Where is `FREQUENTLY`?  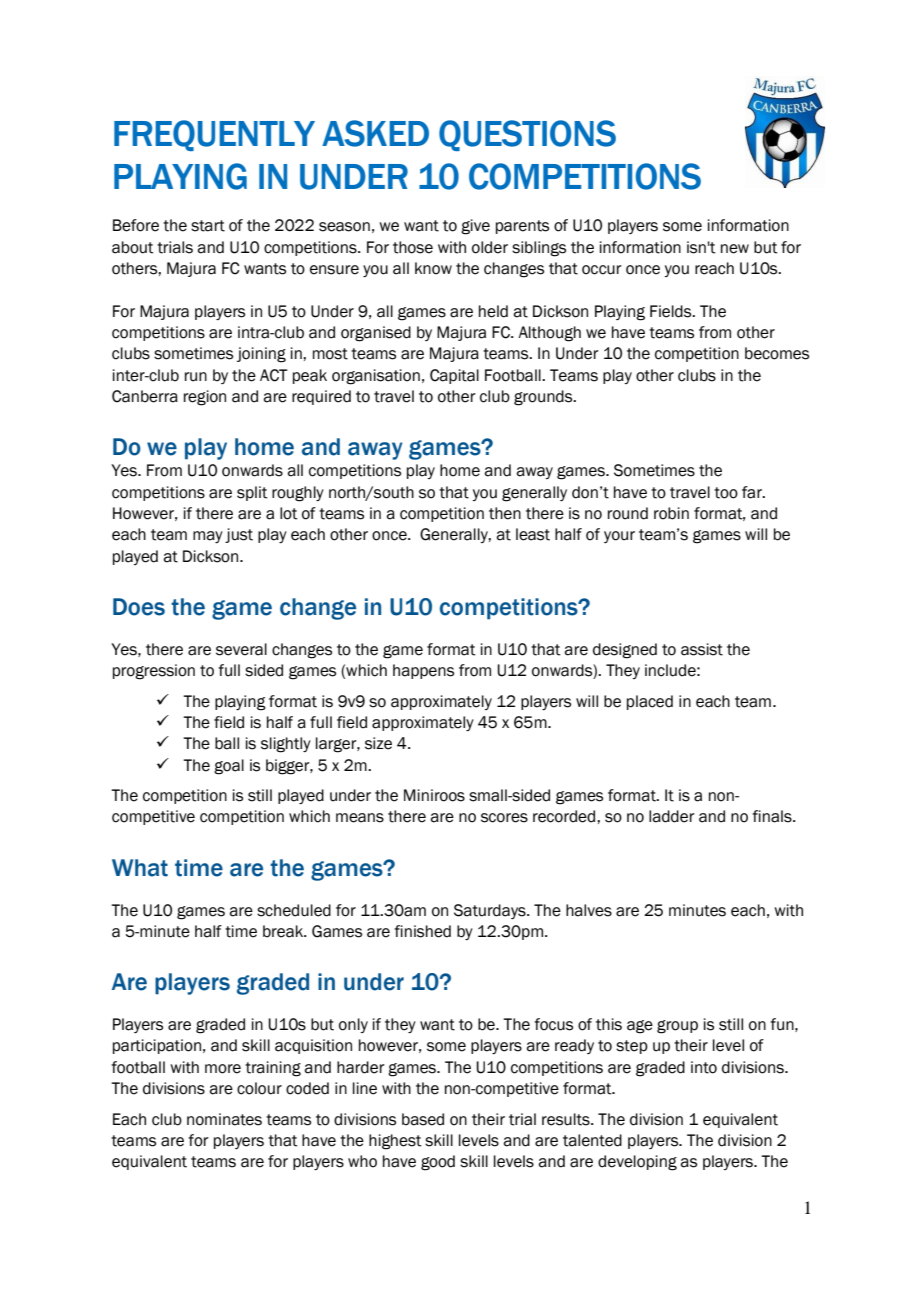
FREQUENTLY is located at coordinates (214, 135).
